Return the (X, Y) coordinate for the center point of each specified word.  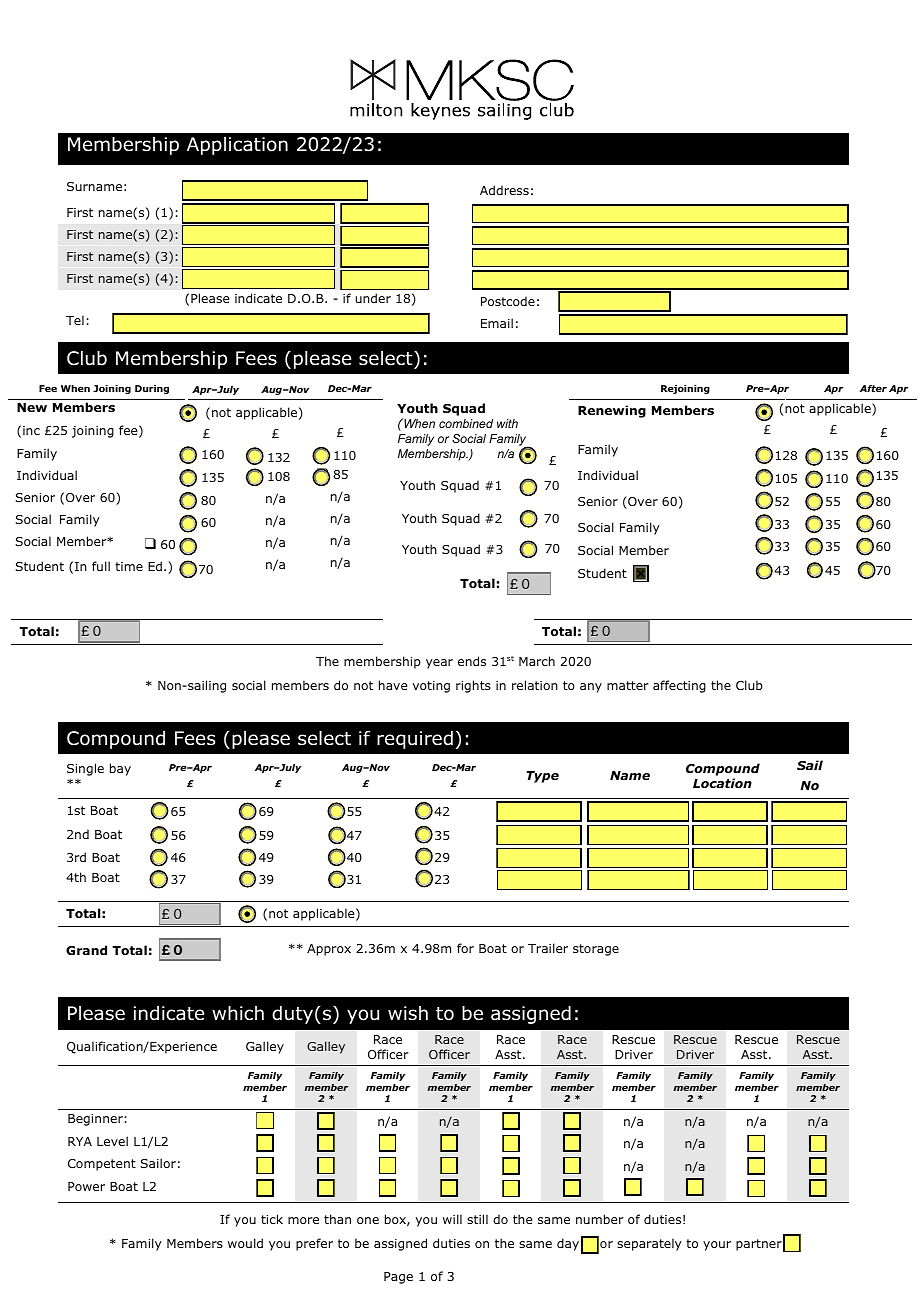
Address (504, 190)
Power (86, 1186)
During (152, 389)
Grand (86, 950)
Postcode (508, 301)
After (873, 388)
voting (431, 687)
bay (120, 769)
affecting (679, 686)
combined (466, 423)
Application (237, 146)
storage (596, 950)
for (465, 948)
